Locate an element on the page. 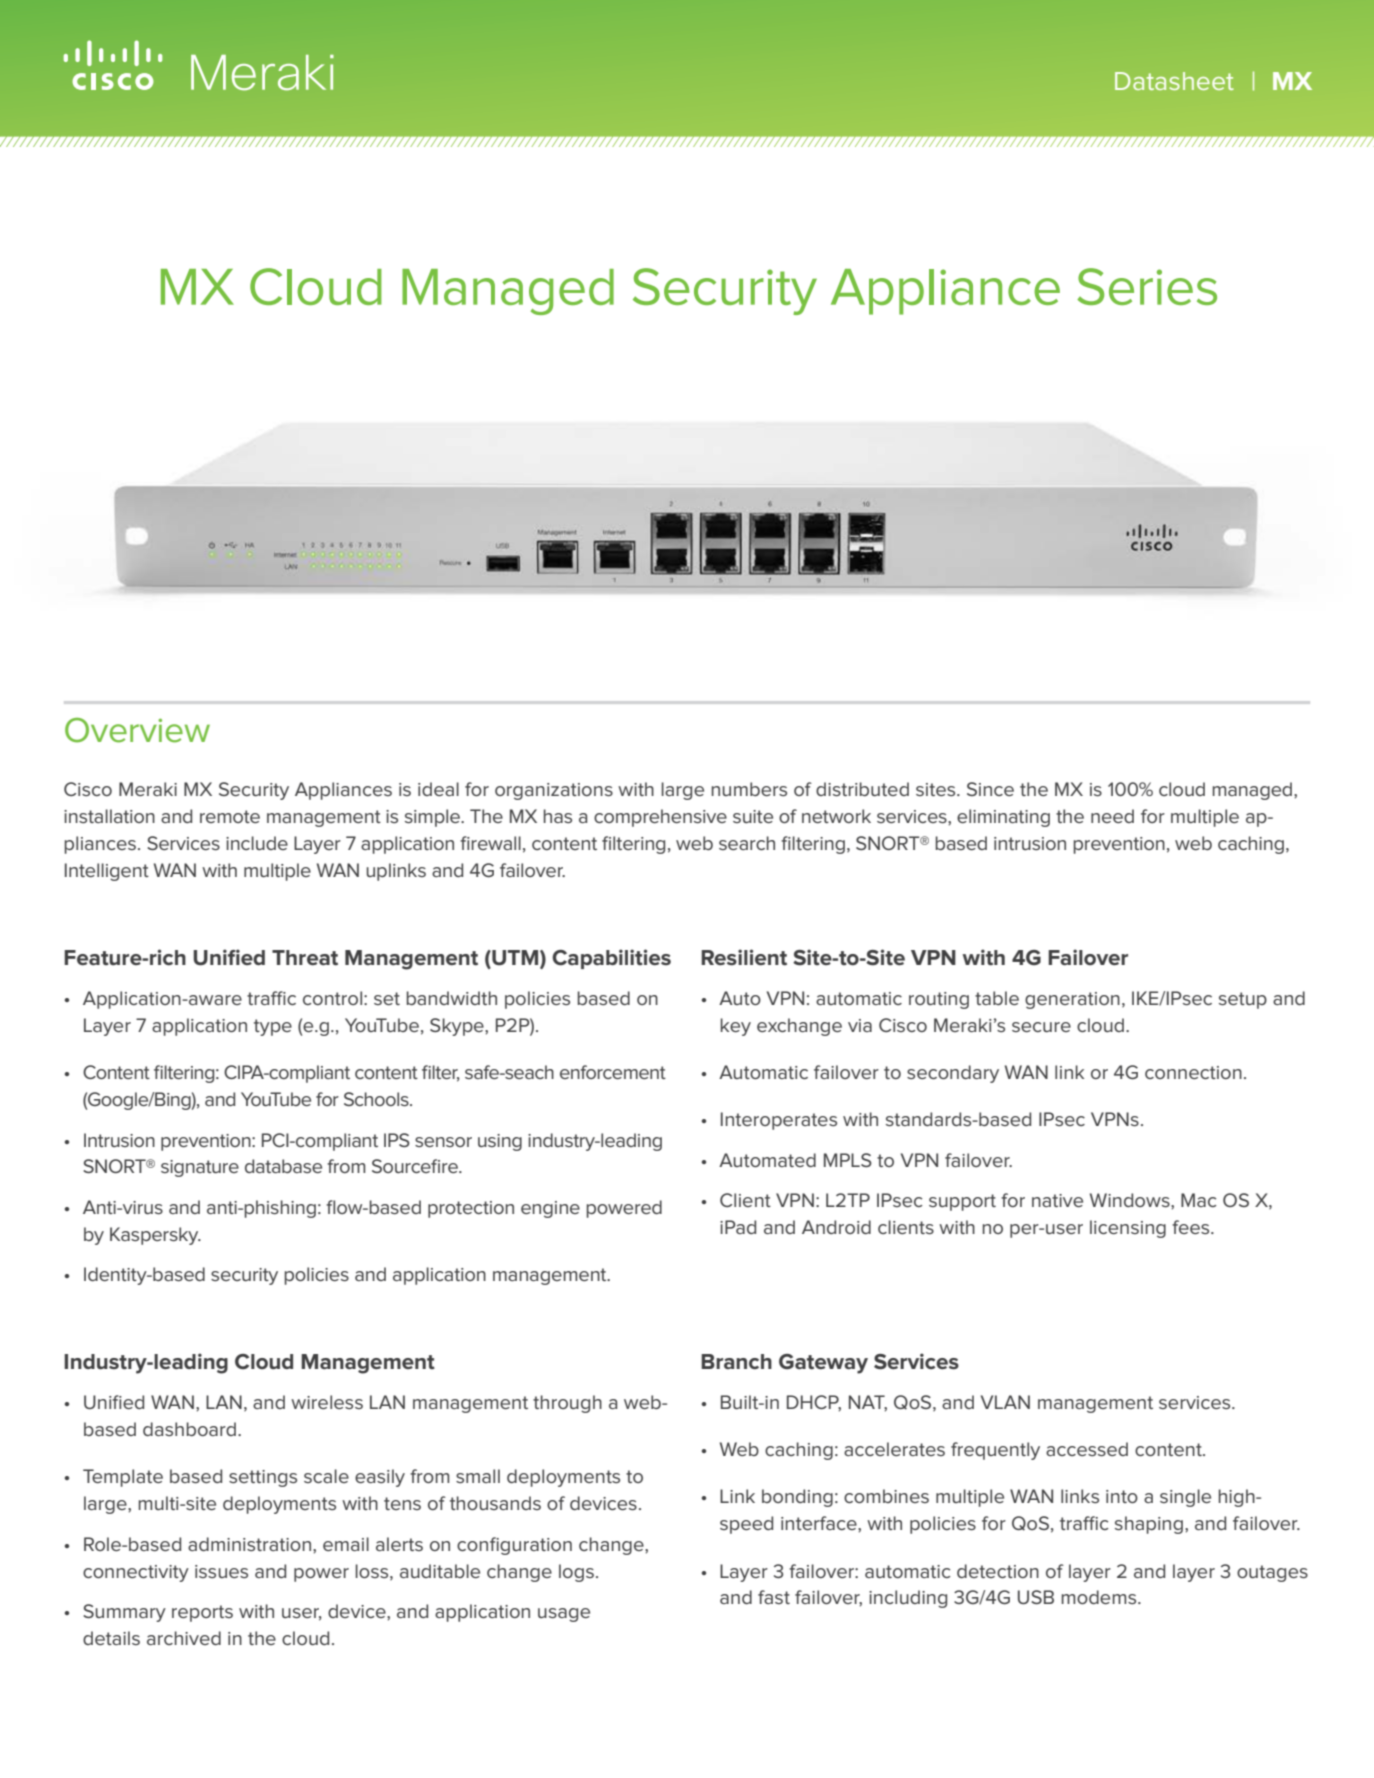 The height and width of the image is (1778, 1374). search is located at coordinates (747, 843).
